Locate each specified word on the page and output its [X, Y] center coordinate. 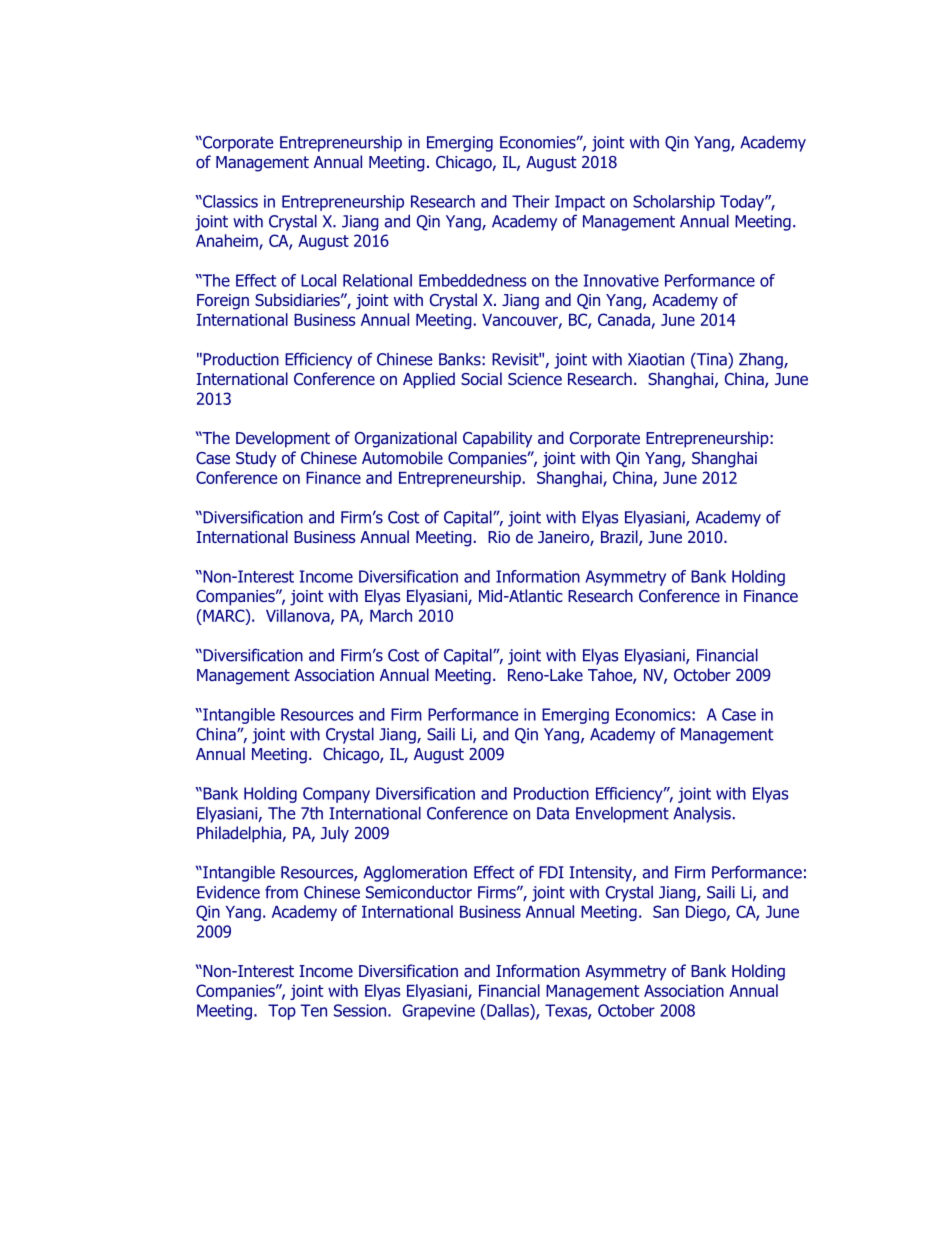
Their [531, 201]
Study [256, 459]
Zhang [762, 361]
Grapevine [439, 1012]
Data [553, 813]
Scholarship [674, 203]
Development [283, 439]
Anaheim [228, 242]
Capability [497, 439]
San [666, 911]
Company [336, 795]
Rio [499, 537]
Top [282, 1012]
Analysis [702, 815]
